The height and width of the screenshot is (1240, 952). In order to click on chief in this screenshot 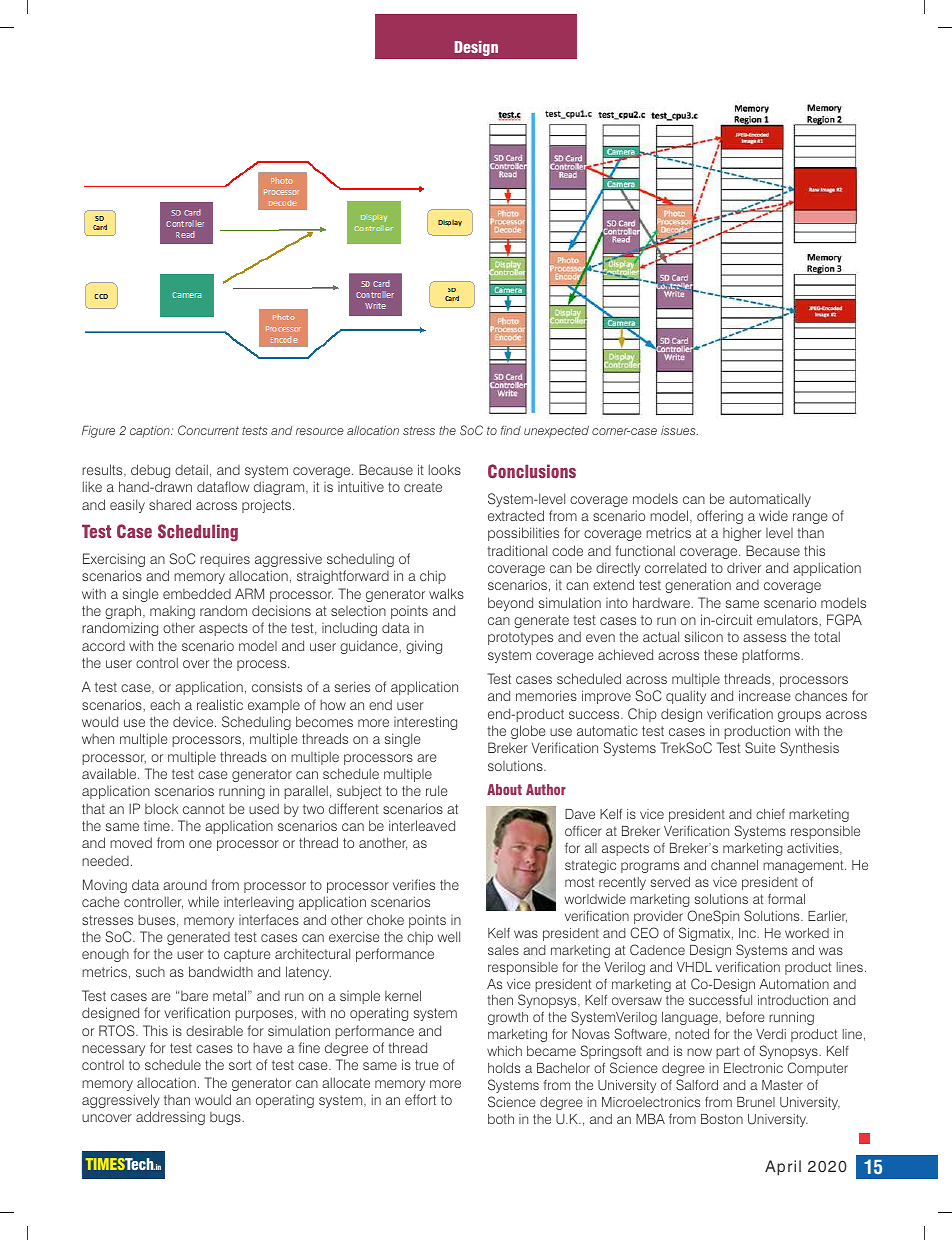, I will do `click(770, 814)`.
